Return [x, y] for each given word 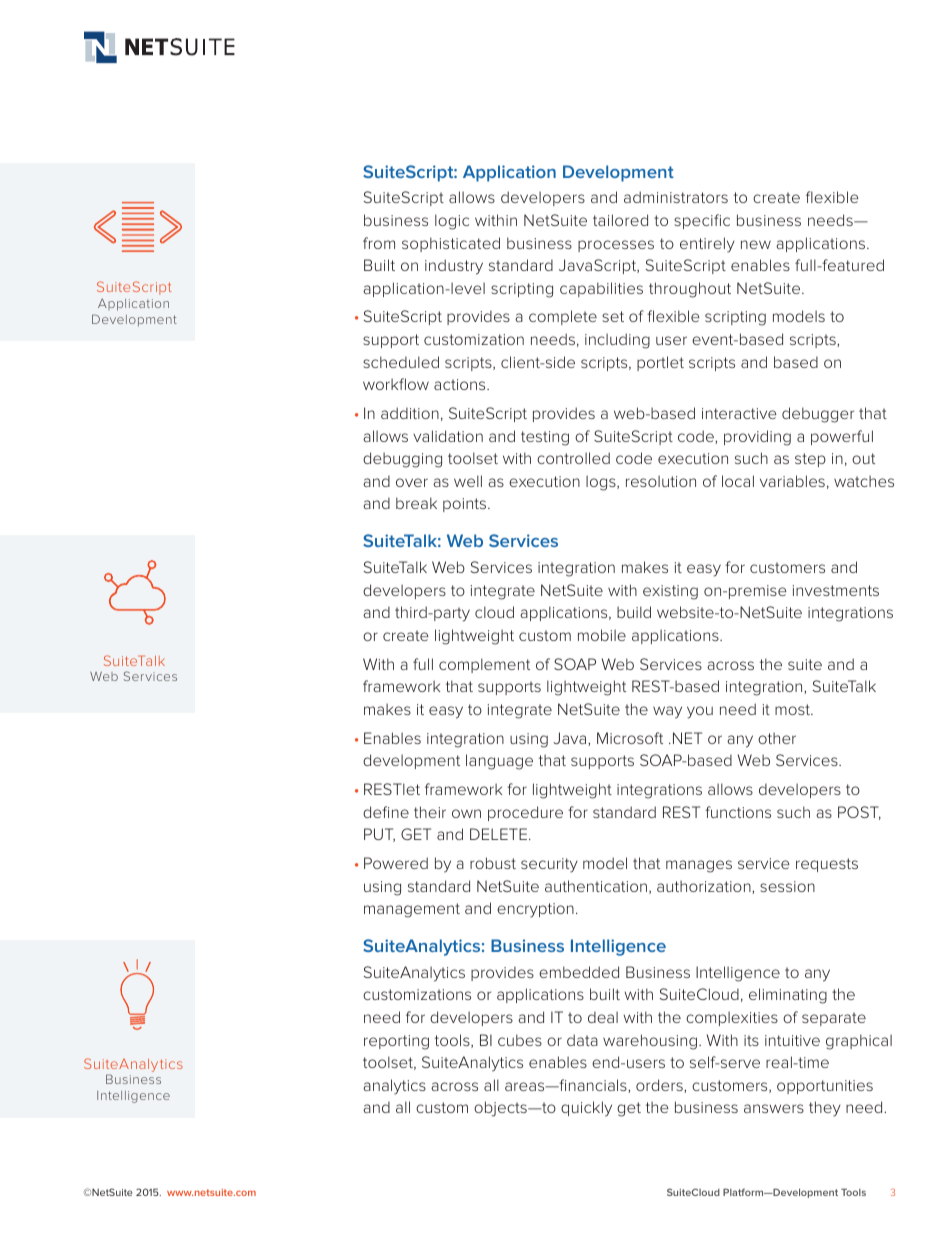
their [430, 812]
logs [602, 483]
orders [660, 1086]
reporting [396, 1042]
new [756, 244]
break [416, 503]
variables [792, 481]
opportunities [825, 1087]
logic [452, 222]
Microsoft [630, 738]
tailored [620, 220]
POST [859, 813]
